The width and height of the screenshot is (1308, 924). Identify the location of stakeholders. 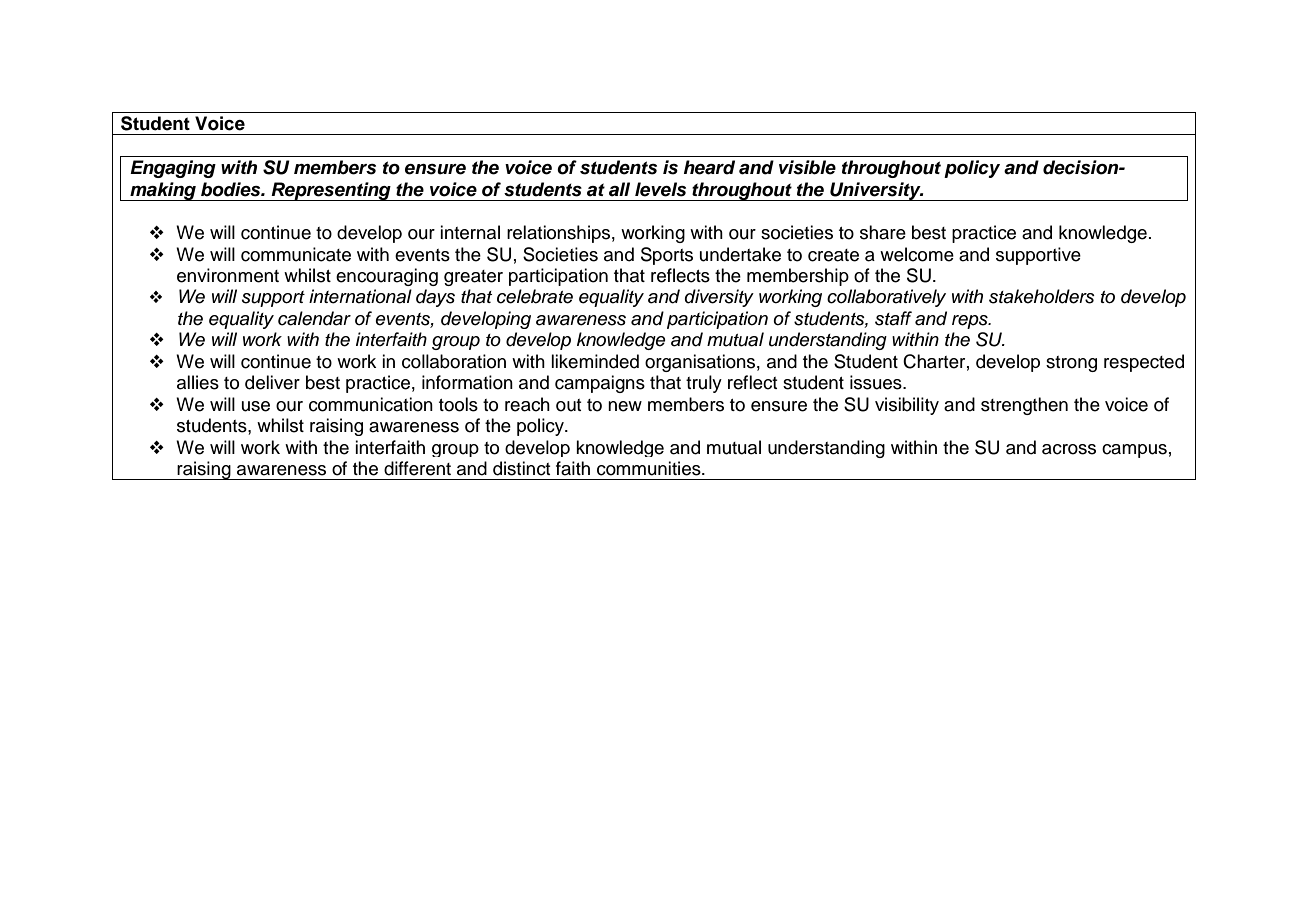
(1042, 296).
